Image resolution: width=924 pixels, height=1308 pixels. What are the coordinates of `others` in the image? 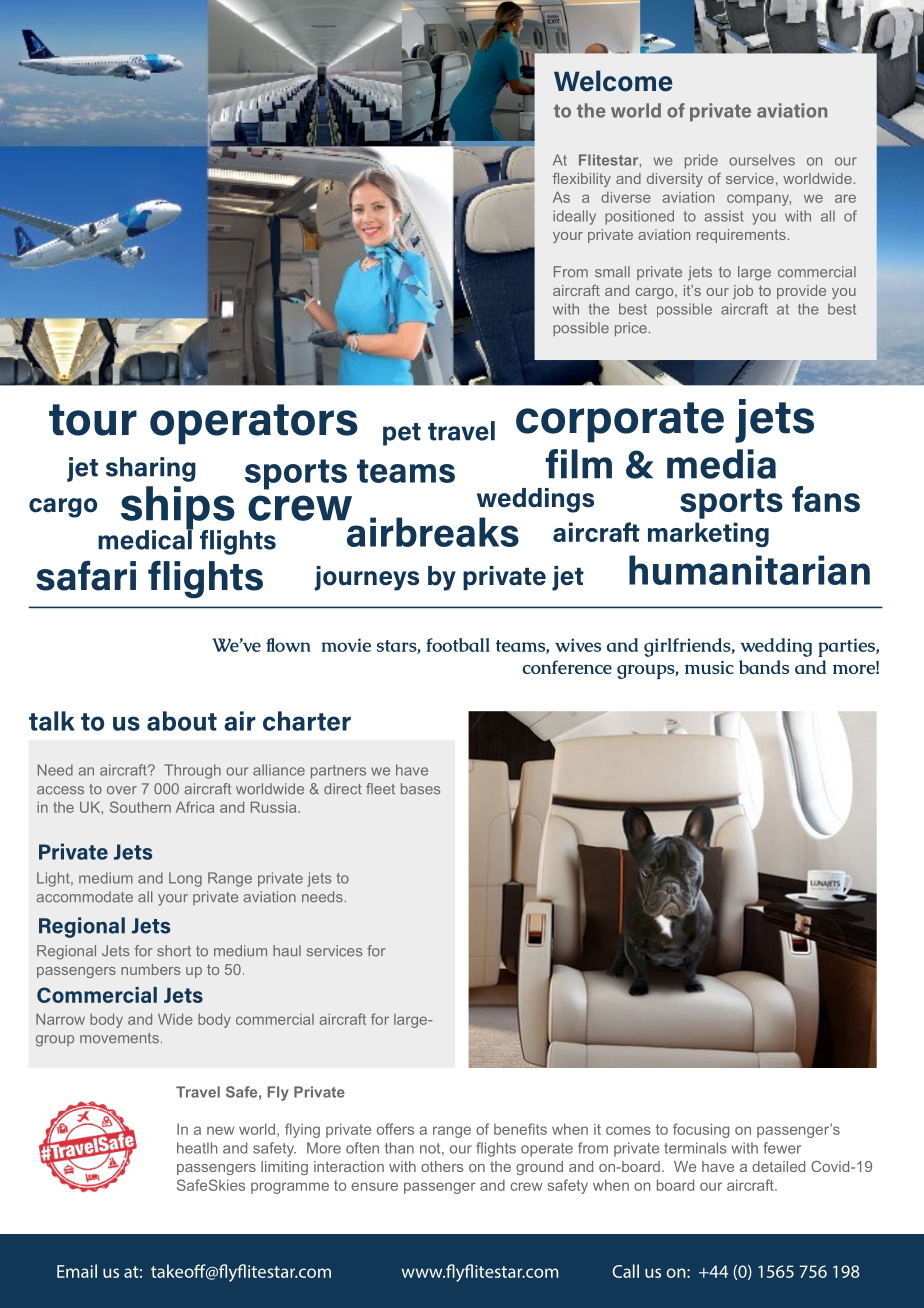 It's located at (442, 1166).
